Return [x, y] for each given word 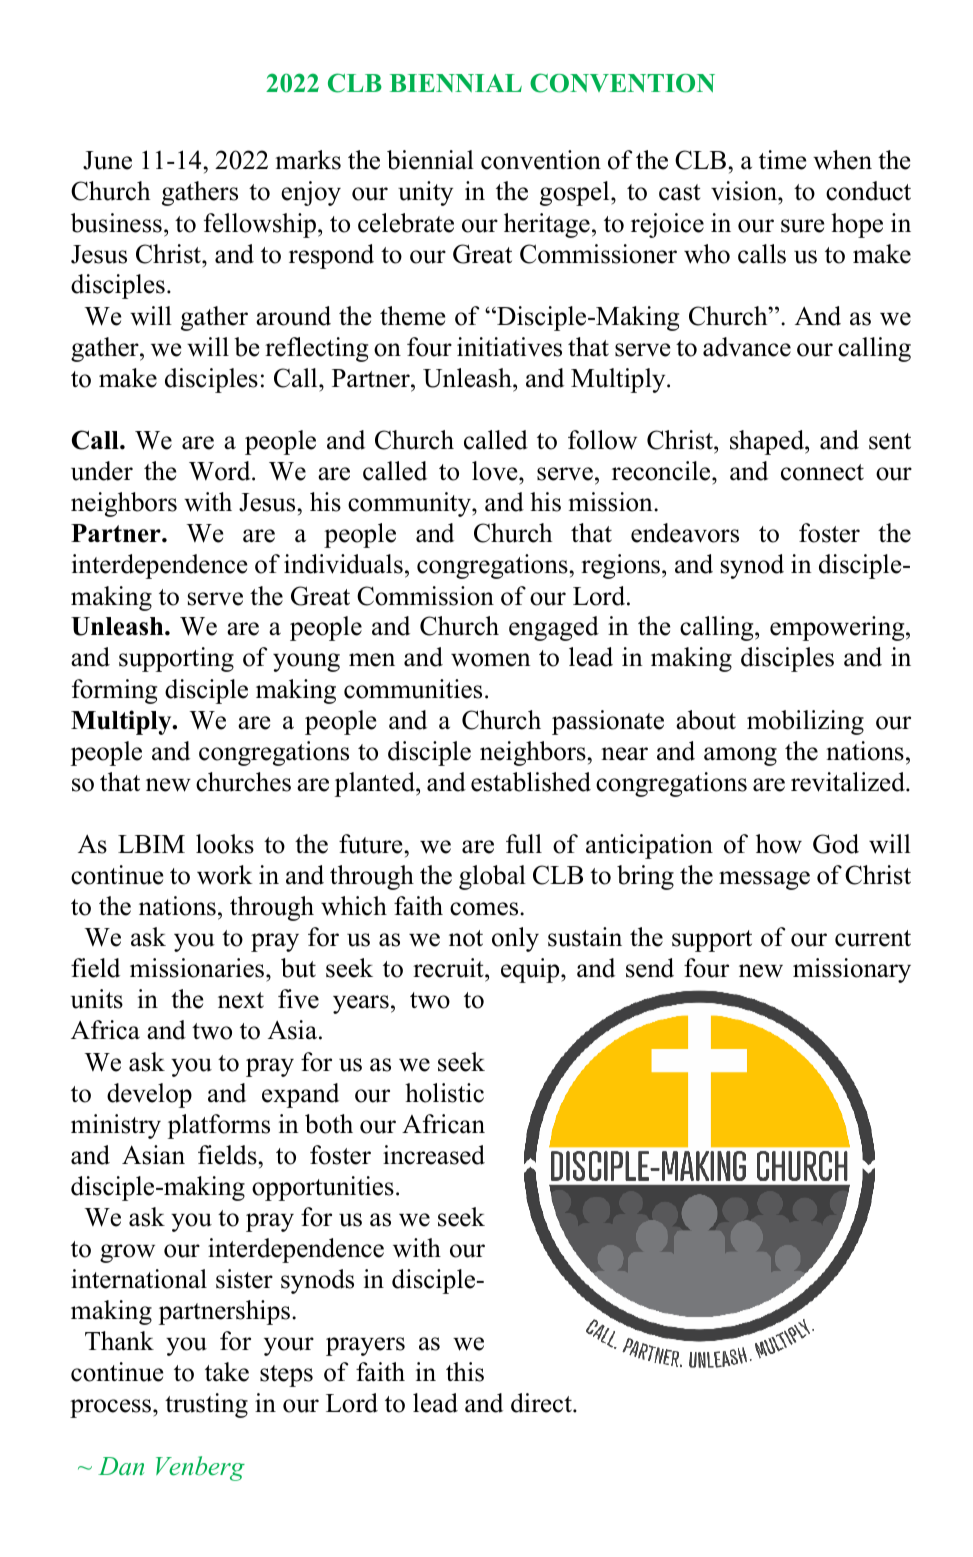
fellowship [261, 225]
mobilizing [805, 722]
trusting [206, 1405]
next [241, 1000]
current [873, 938]
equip [531, 970]
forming [114, 691]
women [491, 660]
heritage [547, 225]
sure [802, 226]
